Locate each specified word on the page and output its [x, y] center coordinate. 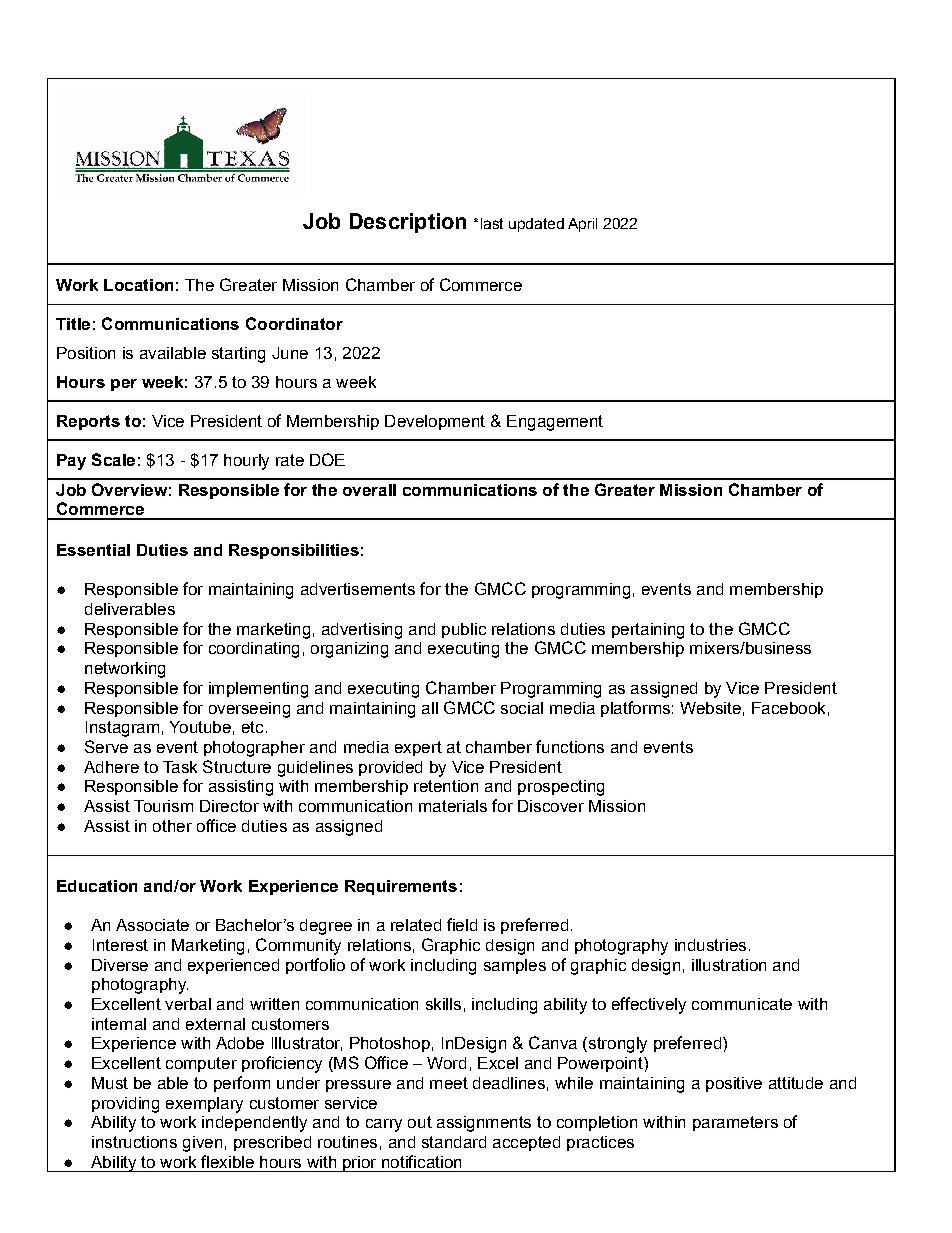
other [172, 826]
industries [710, 945]
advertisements [358, 589]
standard [454, 1142]
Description [408, 223]
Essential [93, 550]
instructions [134, 1142]
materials [453, 806]
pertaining [648, 631]
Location [138, 285]
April [582, 225]
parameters [735, 1123]
